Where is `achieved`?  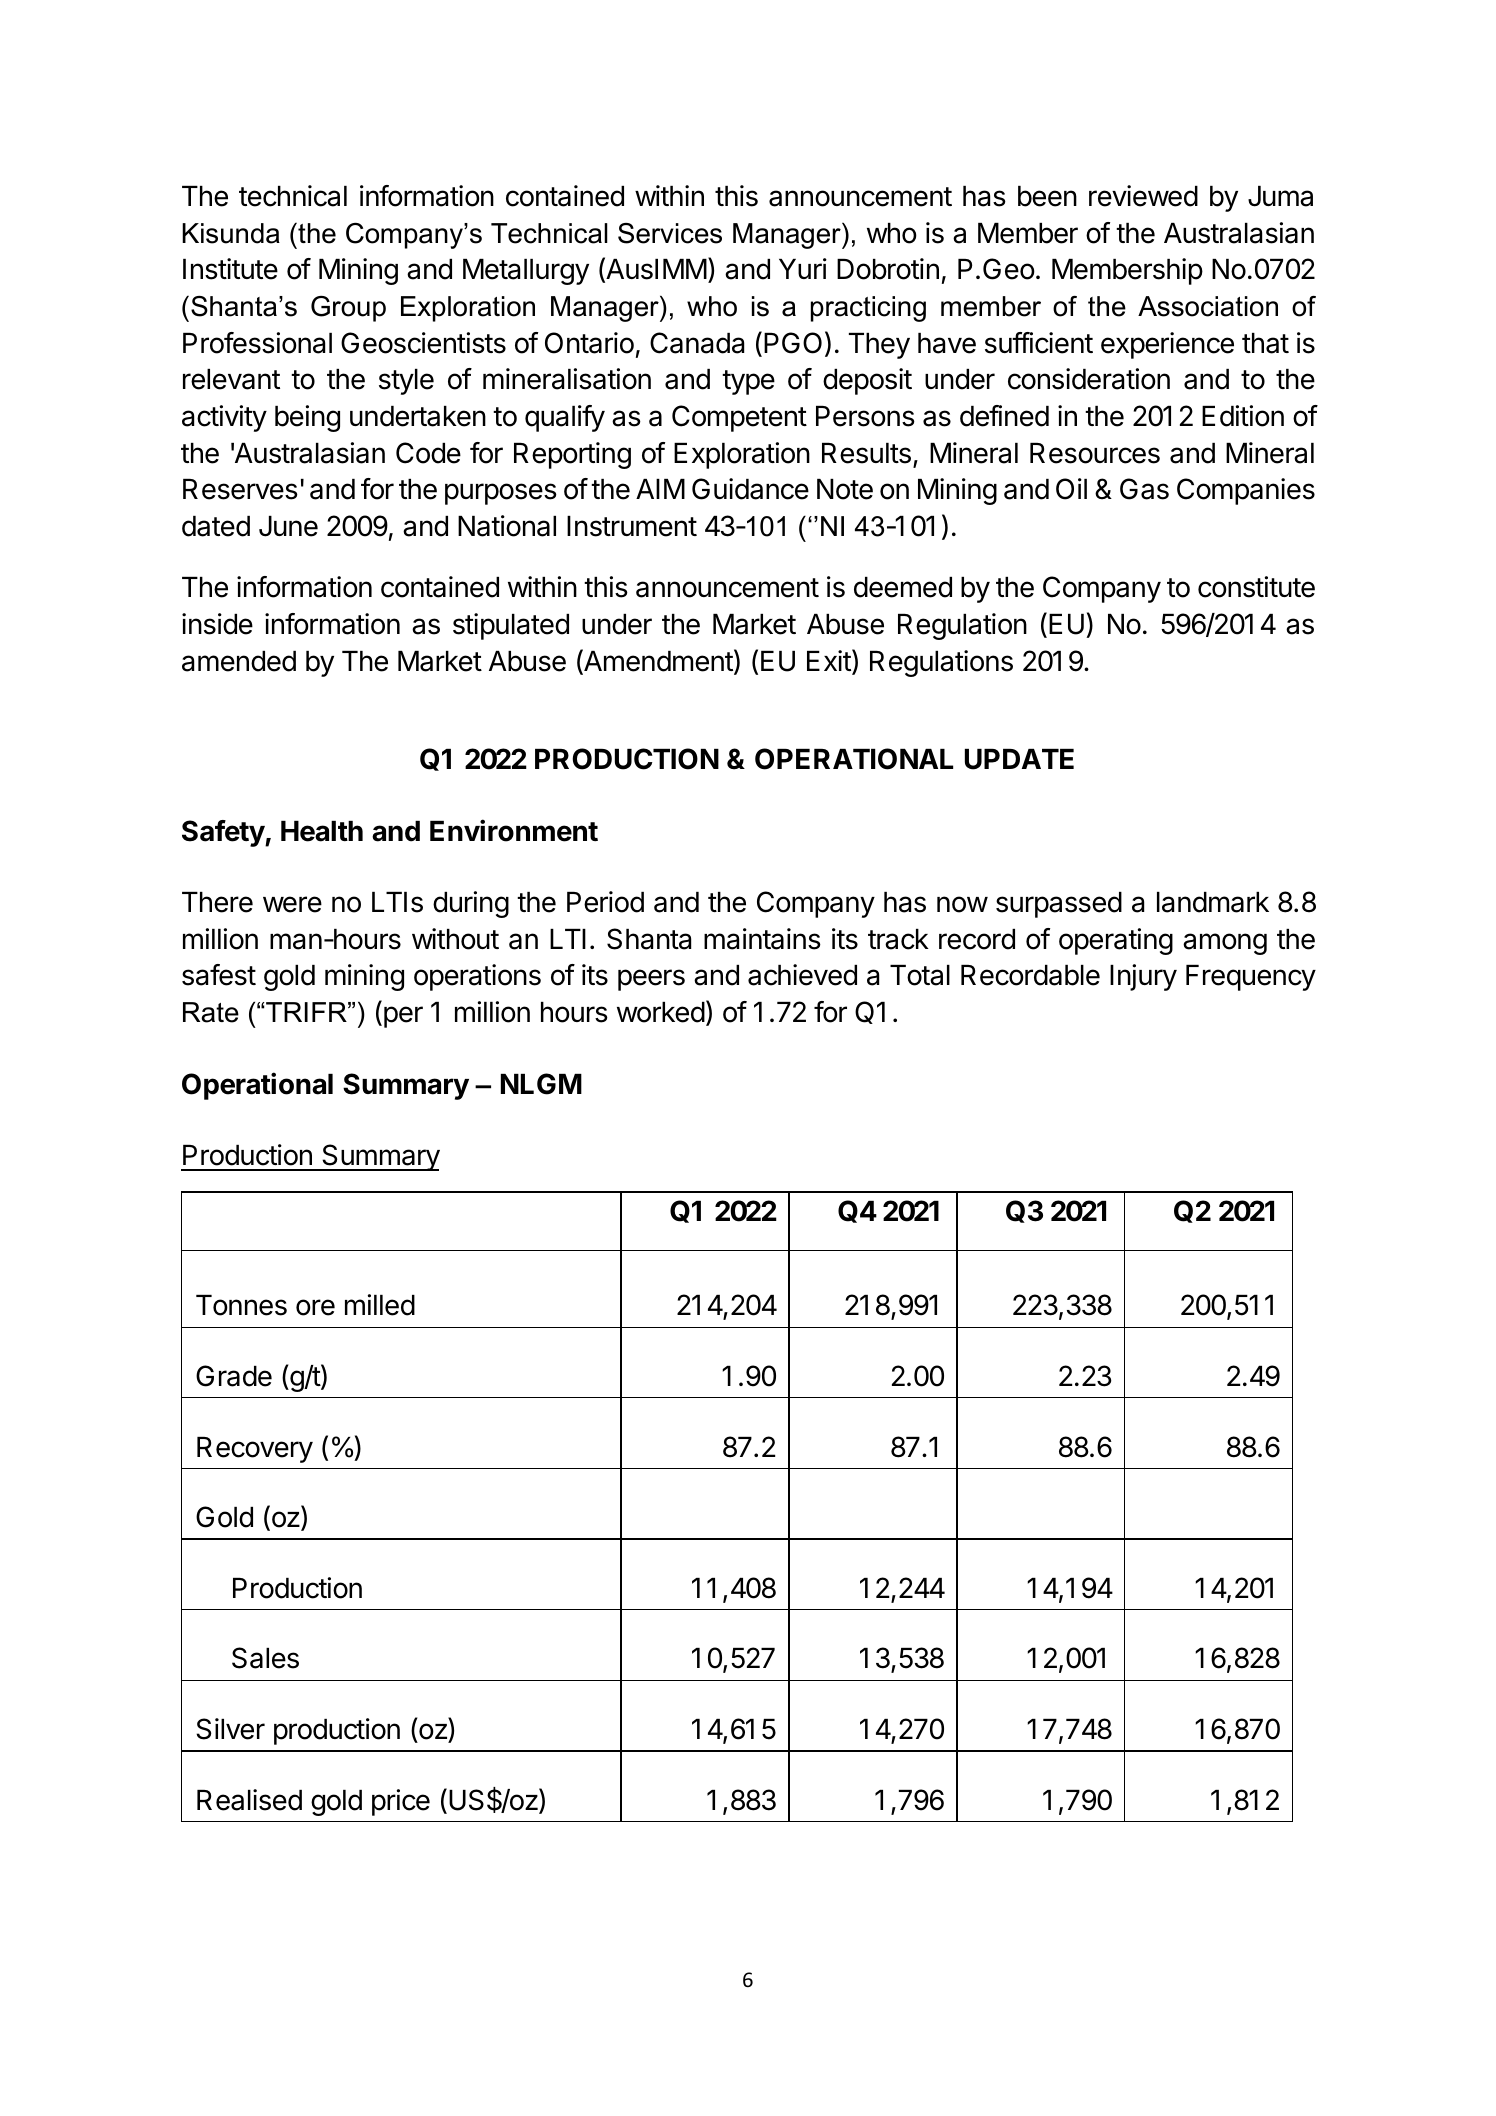 achieved is located at coordinates (802, 975).
